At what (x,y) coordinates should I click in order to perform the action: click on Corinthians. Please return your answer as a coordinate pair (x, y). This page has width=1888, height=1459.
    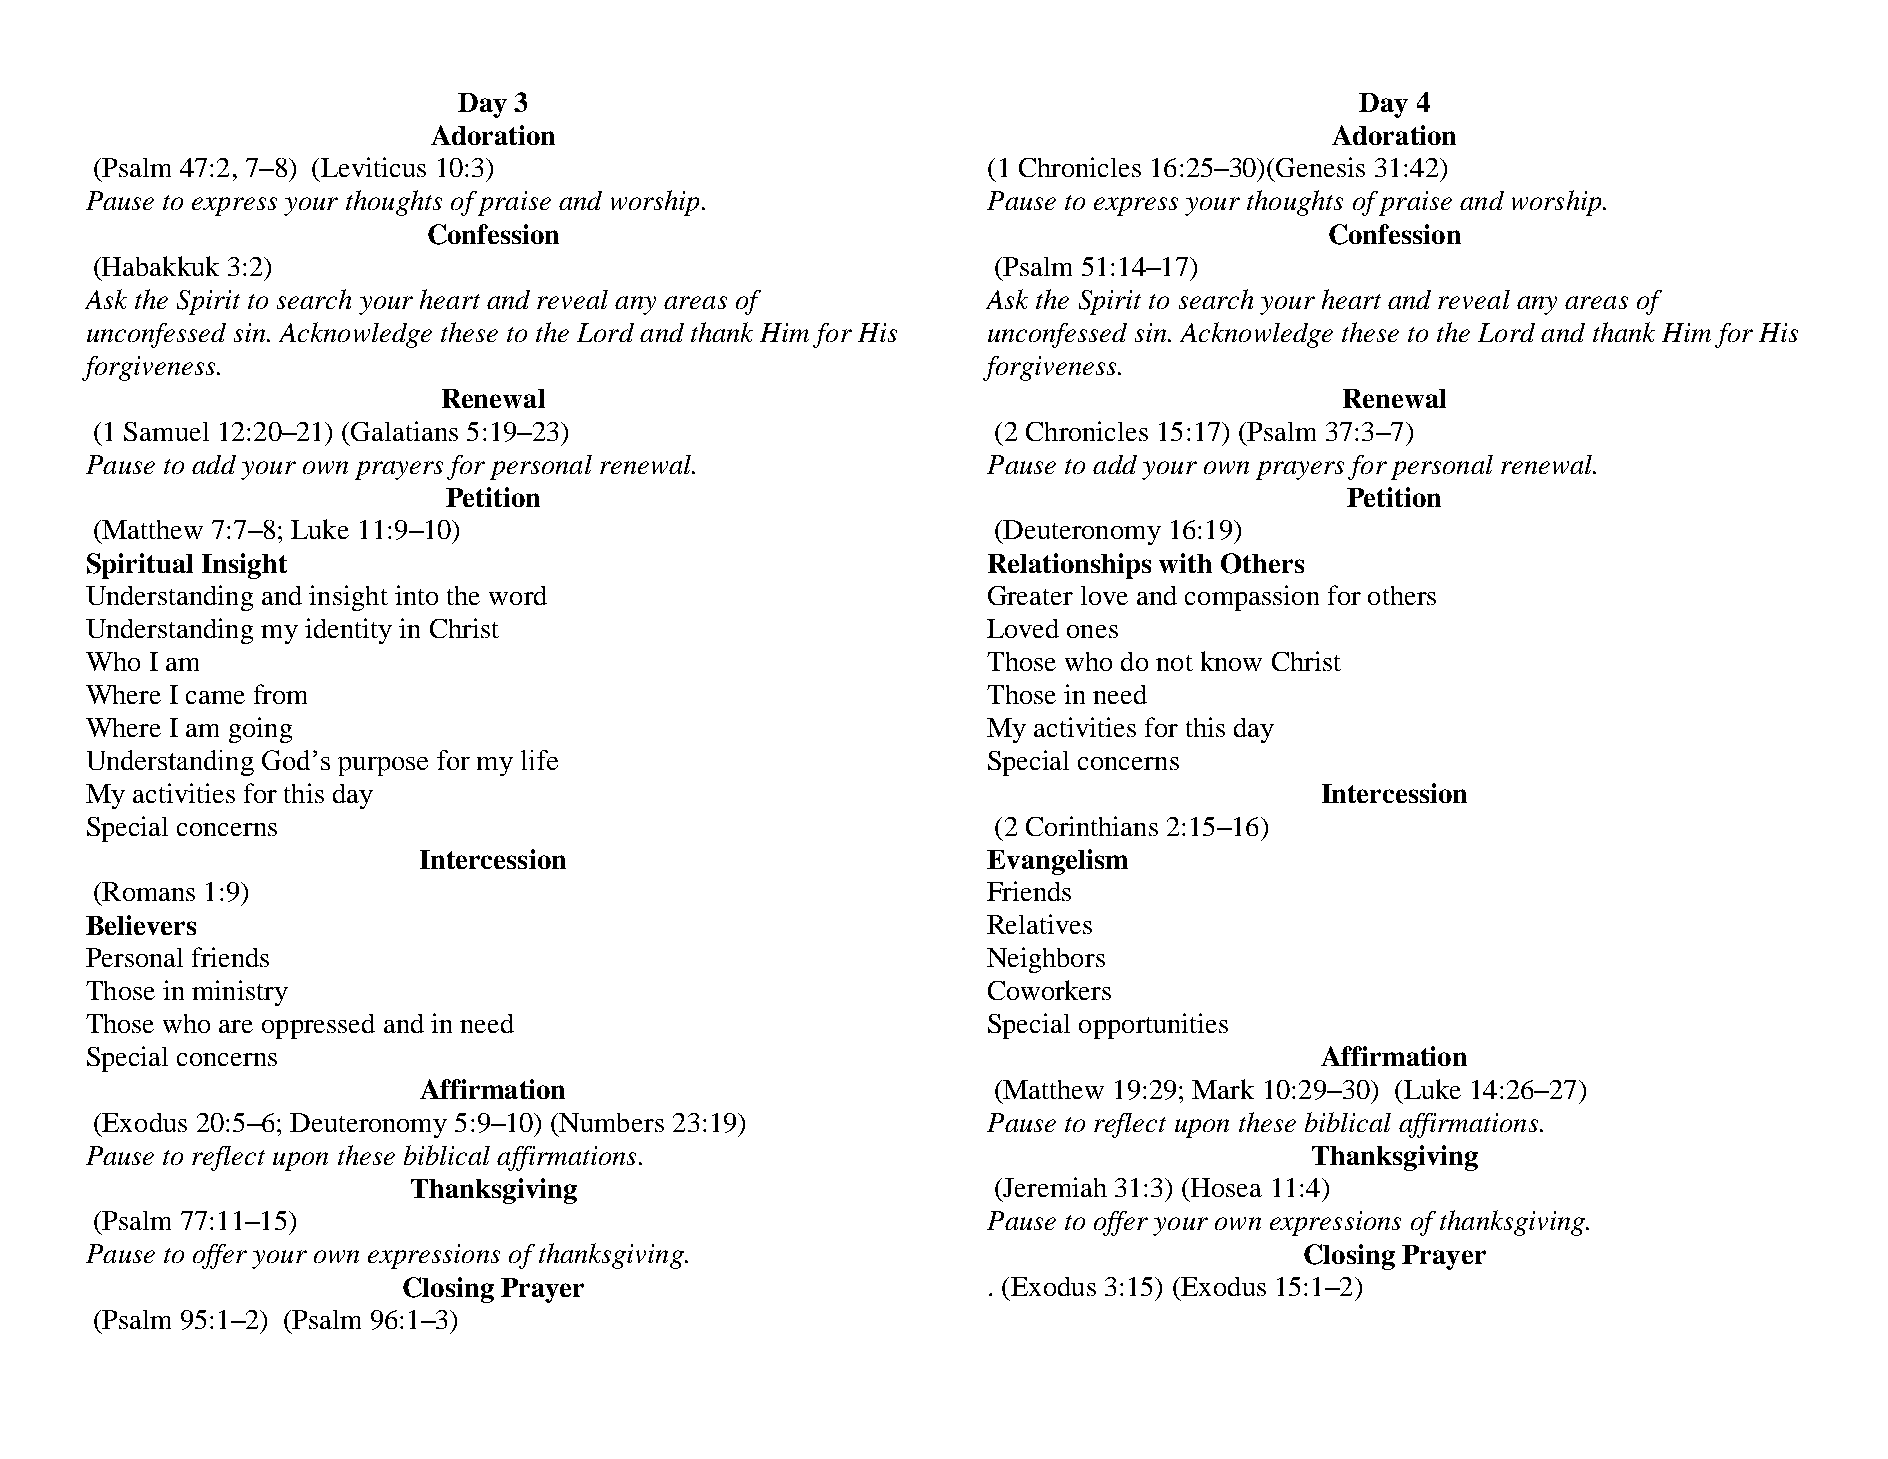
    Looking at the image, I should click on (1092, 826).
